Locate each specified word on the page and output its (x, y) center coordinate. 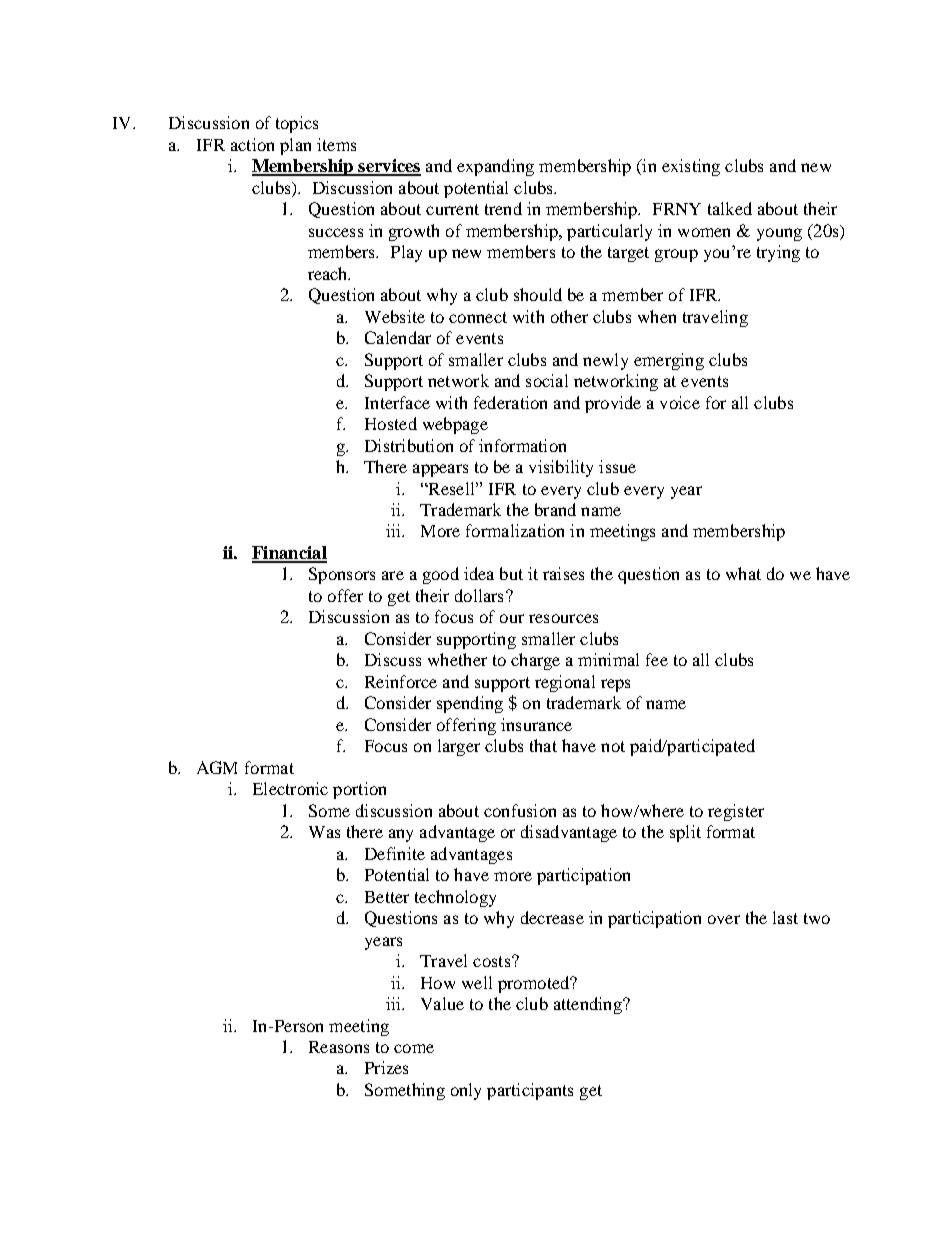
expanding (495, 167)
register (736, 812)
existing (691, 167)
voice (680, 402)
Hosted (391, 423)
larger (459, 747)
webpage (455, 425)
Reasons (339, 1047)
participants (530, 1091)
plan (295, 146)
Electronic (290, 788)
